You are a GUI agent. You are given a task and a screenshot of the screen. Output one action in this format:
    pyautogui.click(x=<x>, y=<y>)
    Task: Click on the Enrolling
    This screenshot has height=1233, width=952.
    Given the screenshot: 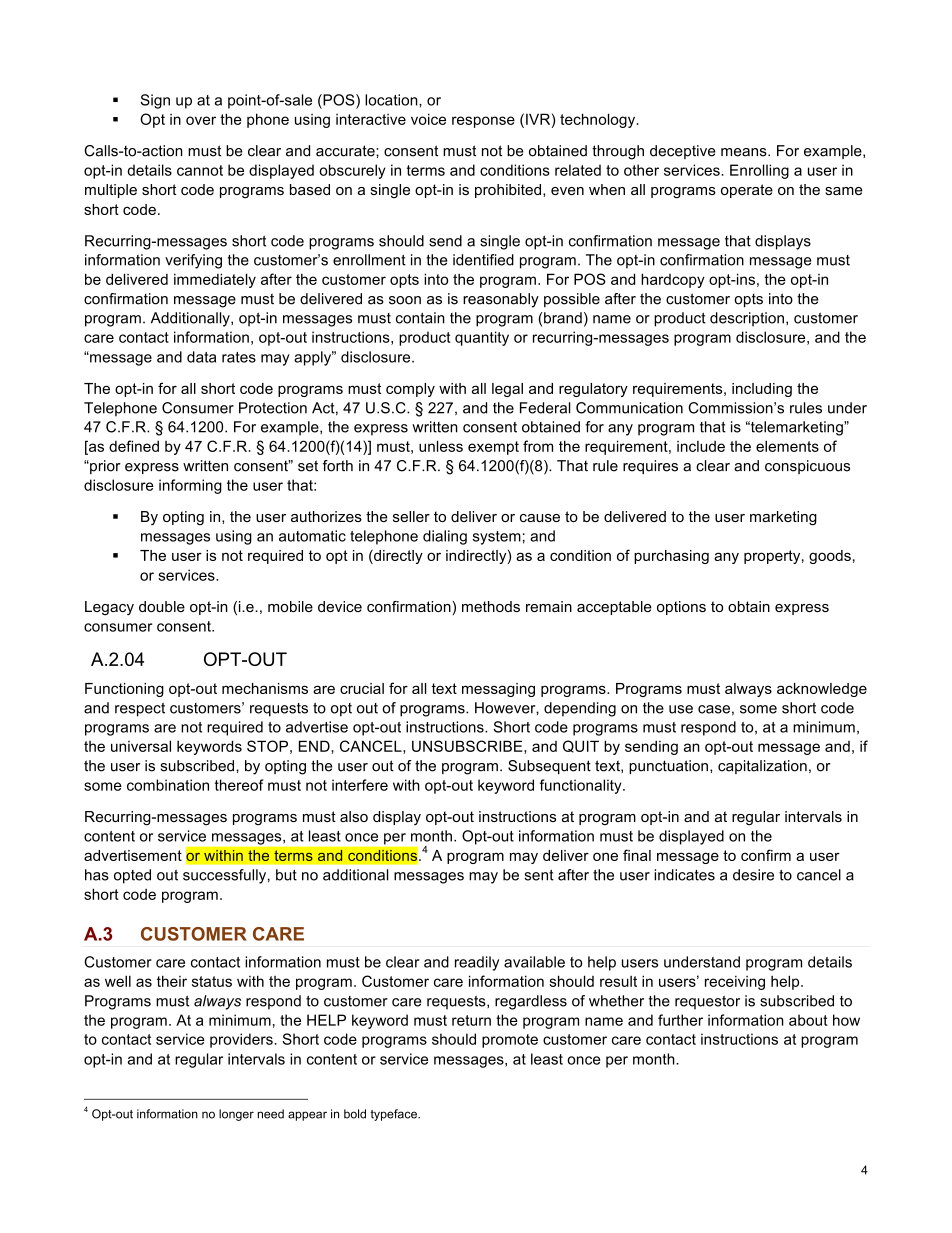 What is the action you would take?
    pyautogui.click(x=759, y=171)
